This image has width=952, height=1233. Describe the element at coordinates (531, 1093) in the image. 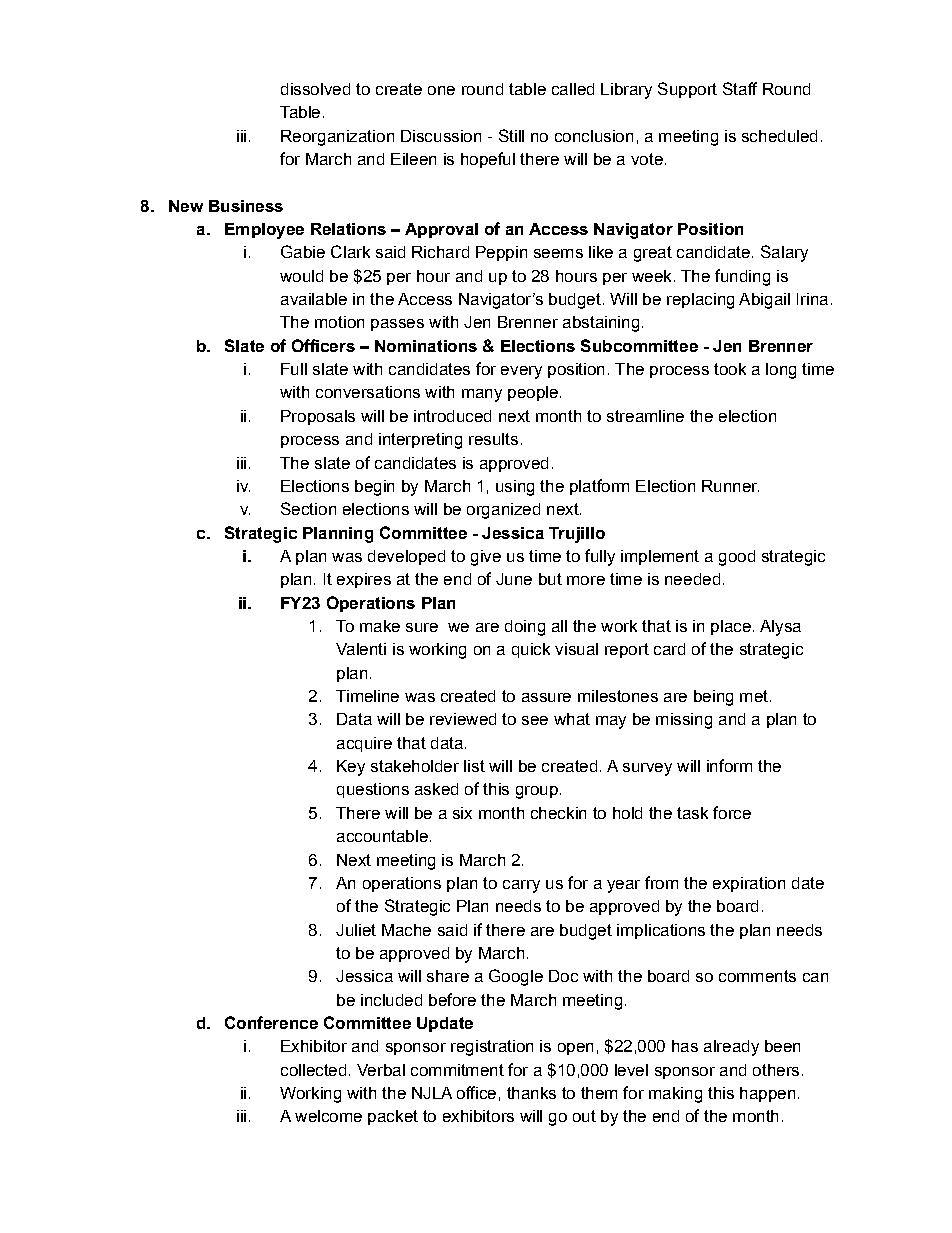

I see `thanks` at that location.
